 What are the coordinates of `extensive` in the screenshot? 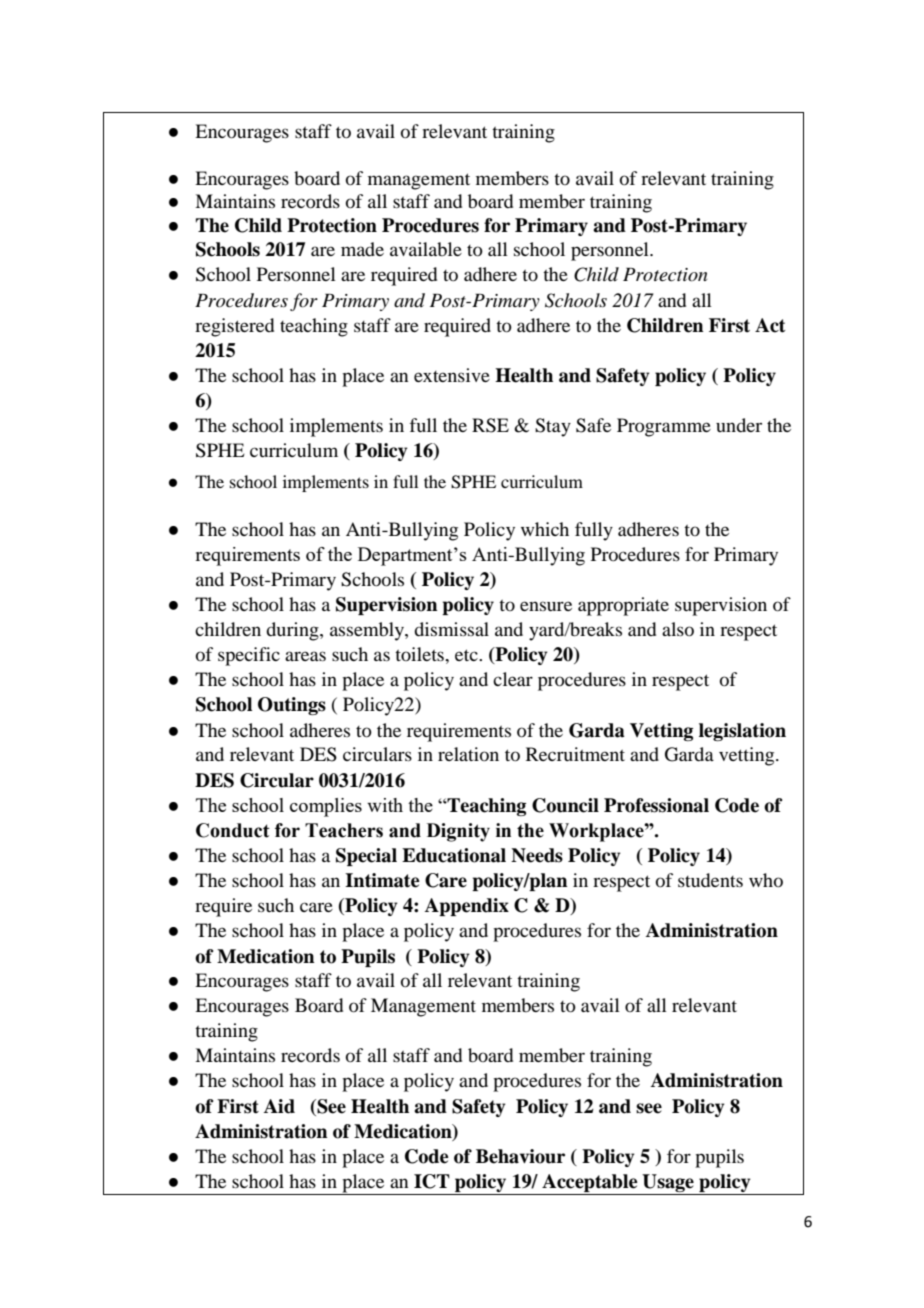 It's located at (452, 375).
